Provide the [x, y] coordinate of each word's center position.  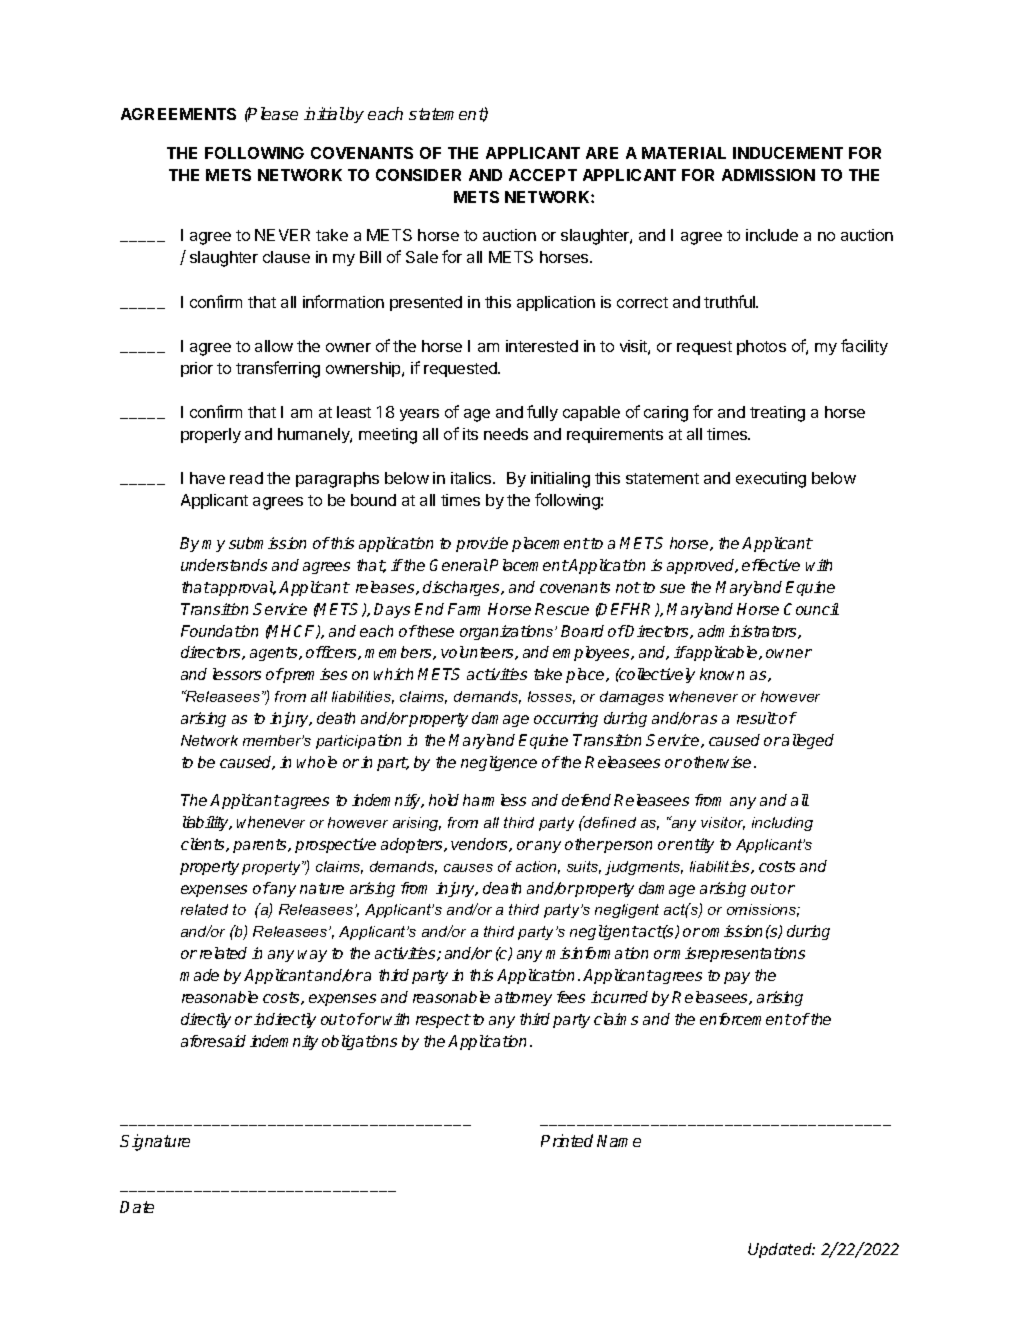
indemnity [284, 1042]
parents [261, 846]
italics [472, 478]
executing [771, 480]
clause [286, 257]
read [246, 478]
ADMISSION [768, 175]
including [782, 824]
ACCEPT [543, 175]
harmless [494, 800]
